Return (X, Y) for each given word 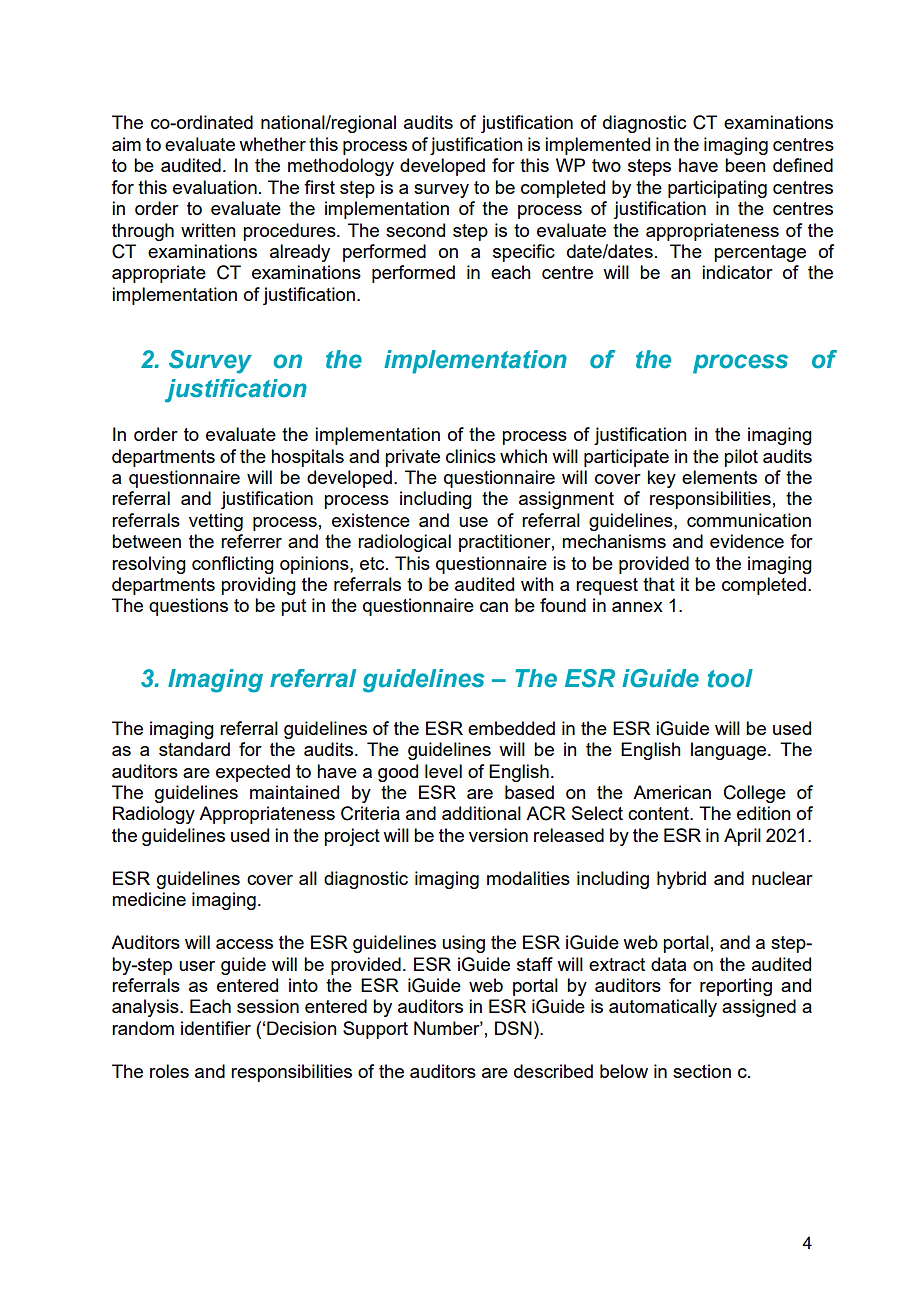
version (498, 835)
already (300, 253)
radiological (404, 543)
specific (524, 253)
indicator (737, 272)
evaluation (215, 187)
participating (717, 189)
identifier (216, 1028)
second (415, 230)
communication (749, 520)
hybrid (681, 880)
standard (194, 749)
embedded (511, 728)
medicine (149, 899)
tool (730, 678)
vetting (216, 522)
